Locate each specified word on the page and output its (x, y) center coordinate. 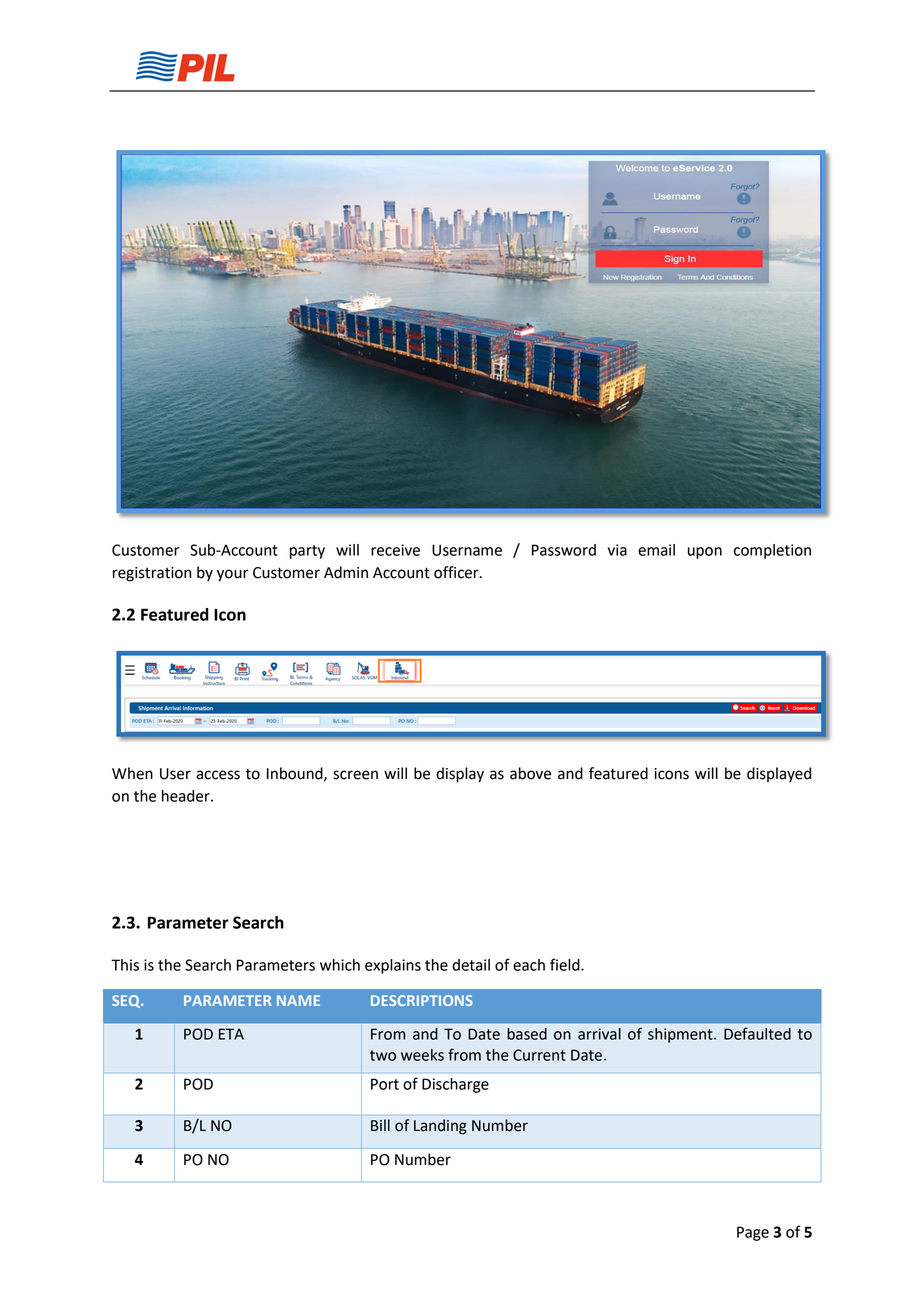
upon (705, 553)
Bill (380, 1125)
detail (471, 965)
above (530, 773)
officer (457, 572)
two (383, 1055)
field (566, 964)
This (125, 965)
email (656, 550)
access (218, 775)
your (233, 575)
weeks (422, 1055)
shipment (681, 1035)
